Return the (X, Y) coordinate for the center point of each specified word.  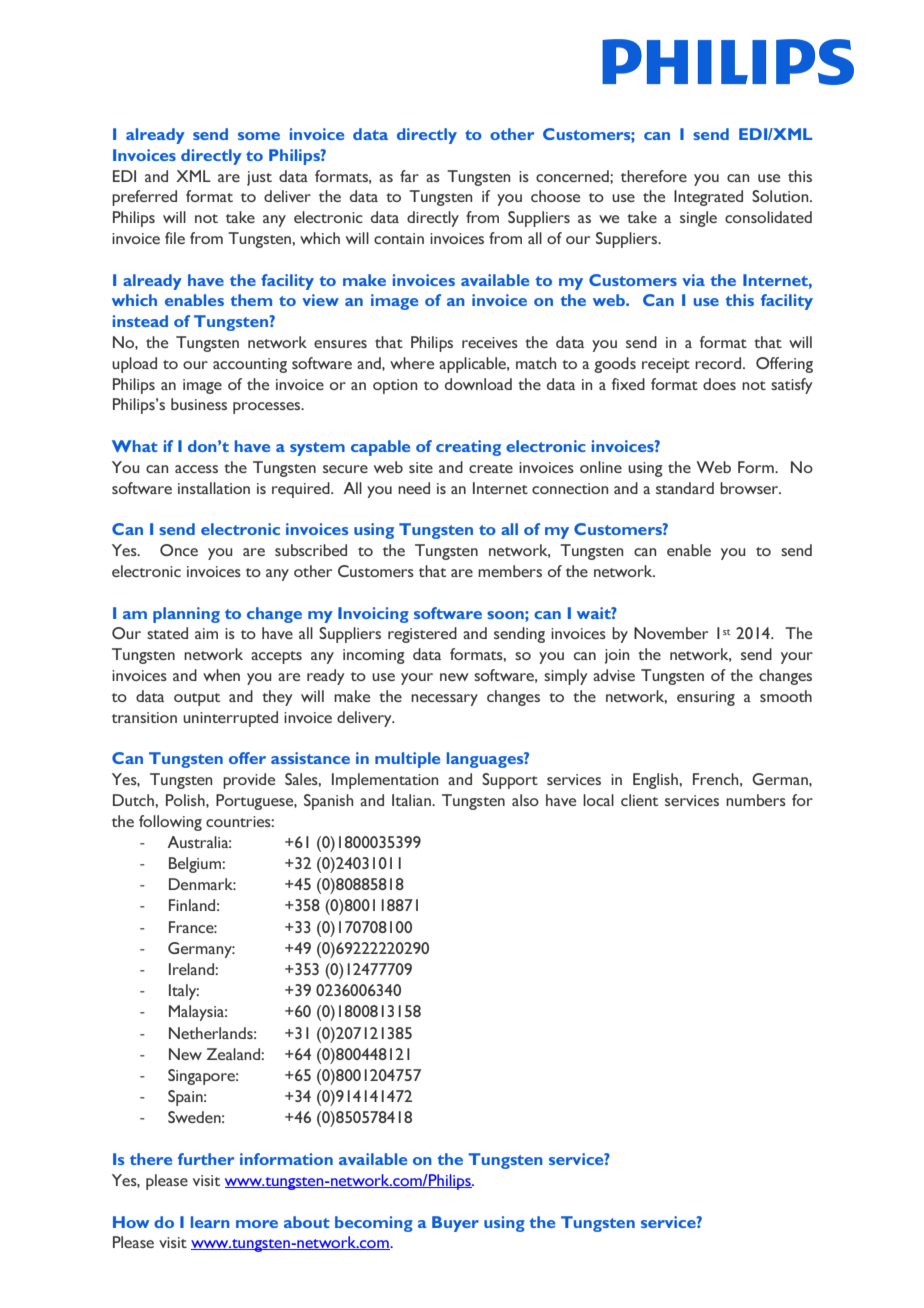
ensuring (706, 698)
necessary (444, 700)
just (259, 178)
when (221, 675)
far (409, 176)
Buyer (455, 1224)
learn (210, 1222)
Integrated (708, 198)
